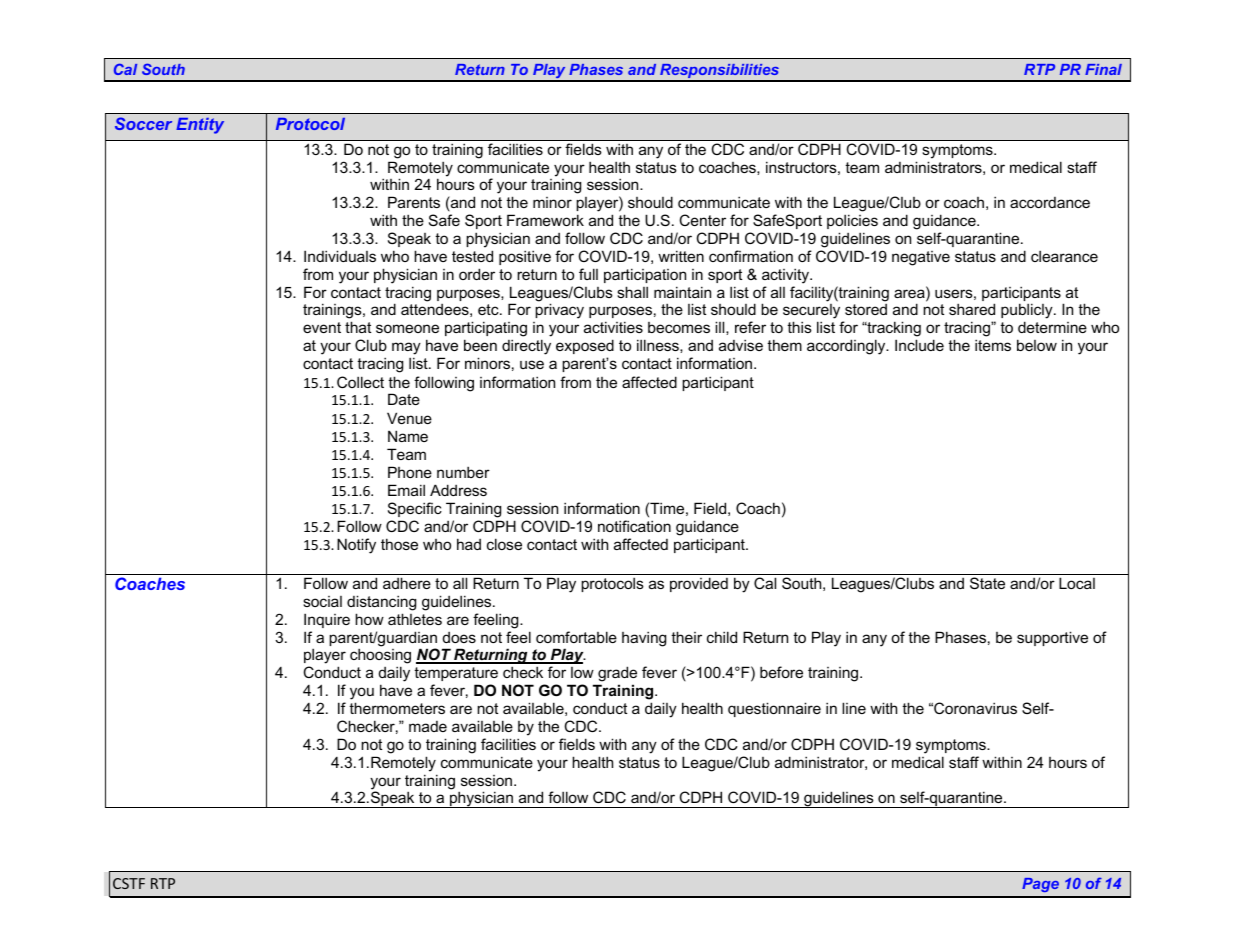  Describe the element at coordinates (1103, 69) in the page. I see `Final` at that location.
